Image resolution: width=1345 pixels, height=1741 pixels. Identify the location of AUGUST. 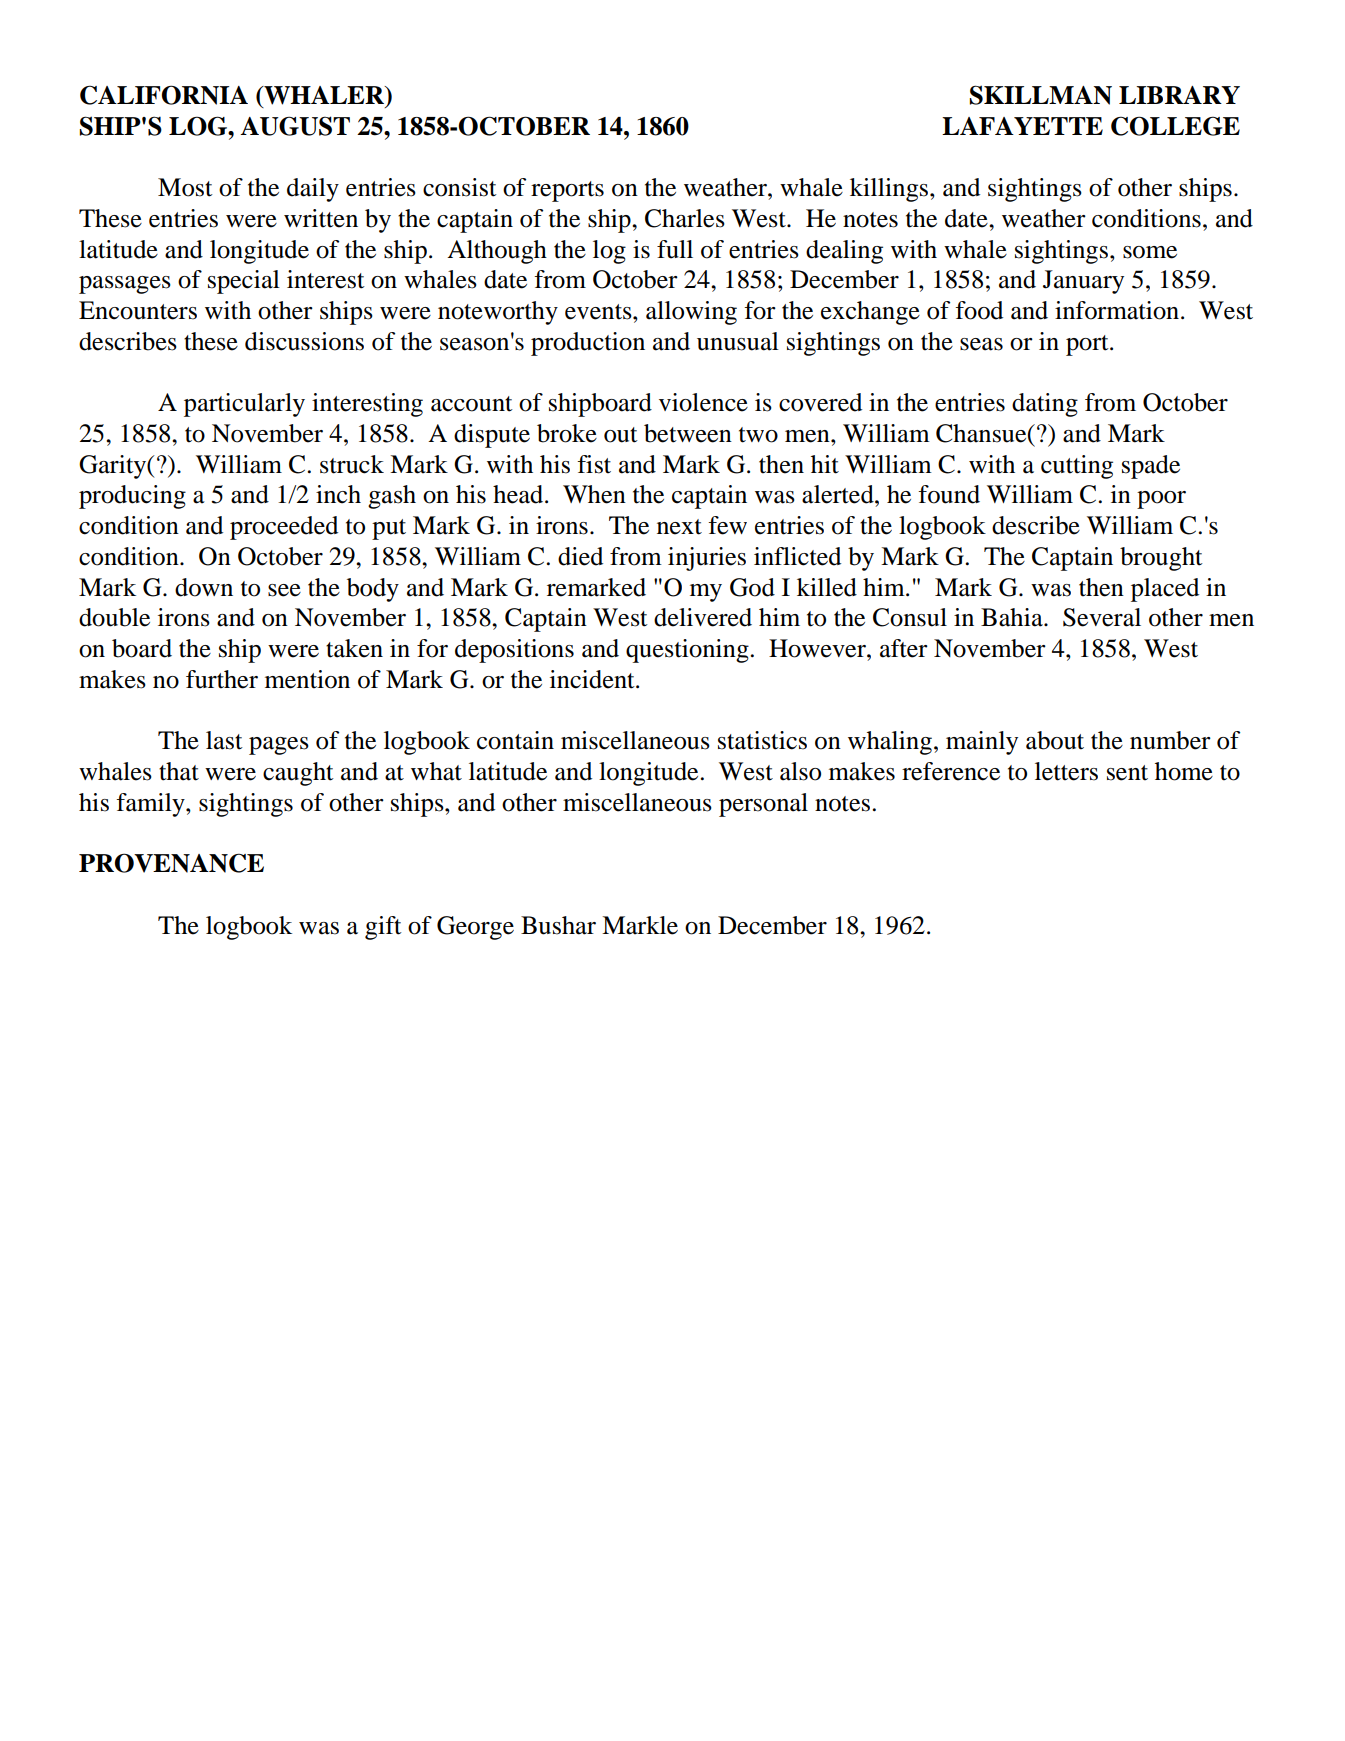
(295, 126).
